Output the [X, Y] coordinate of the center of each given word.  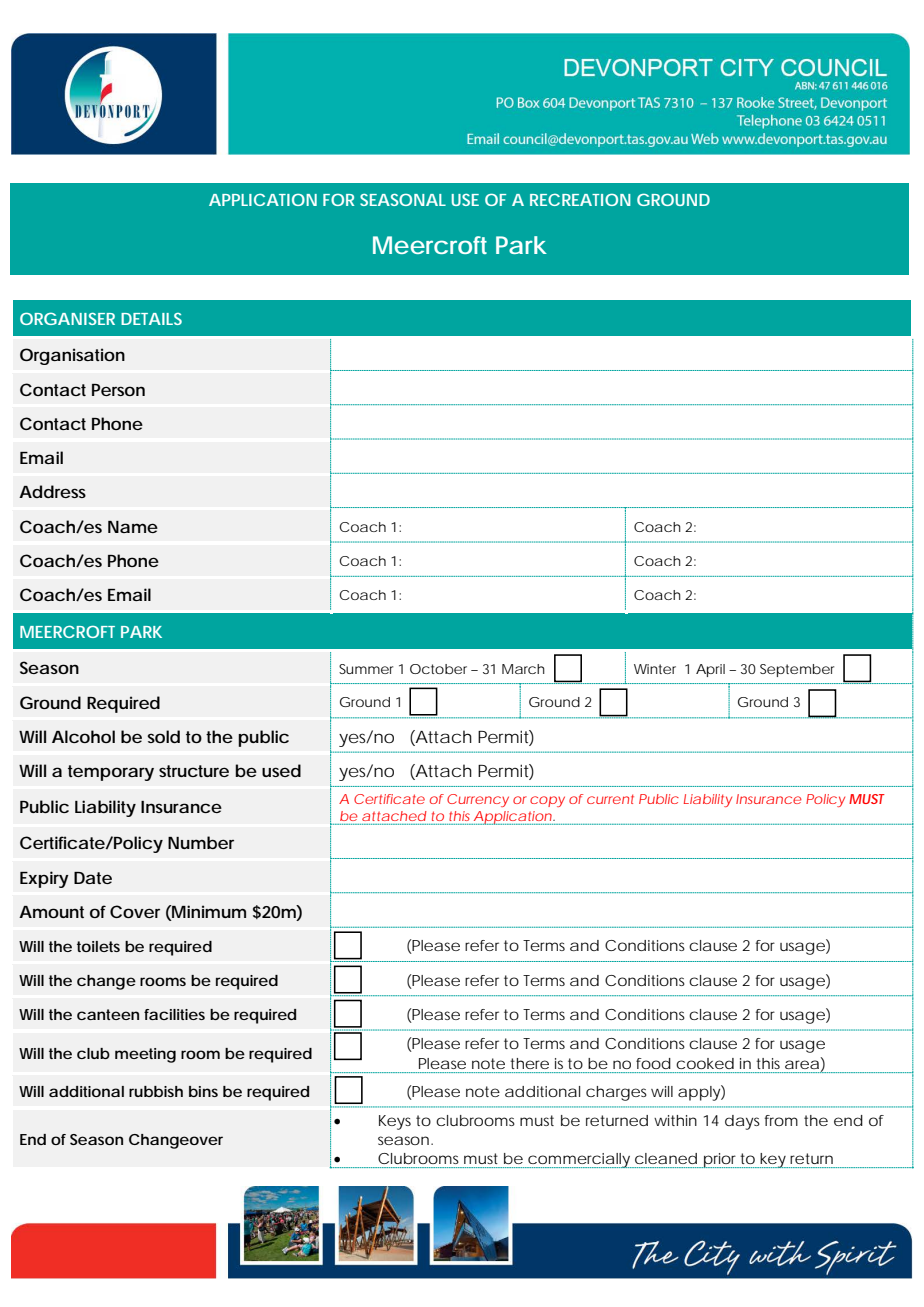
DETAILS [151, 319]
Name [133, 527]
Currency [478, 800]
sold [164, 736]
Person [118, 390]
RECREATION [580, 199]
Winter [655, 669]
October [441, 669]
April [710, 670]
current [610, 799]
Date [93, 878]
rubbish [156, 1091]
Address [52, 491]
